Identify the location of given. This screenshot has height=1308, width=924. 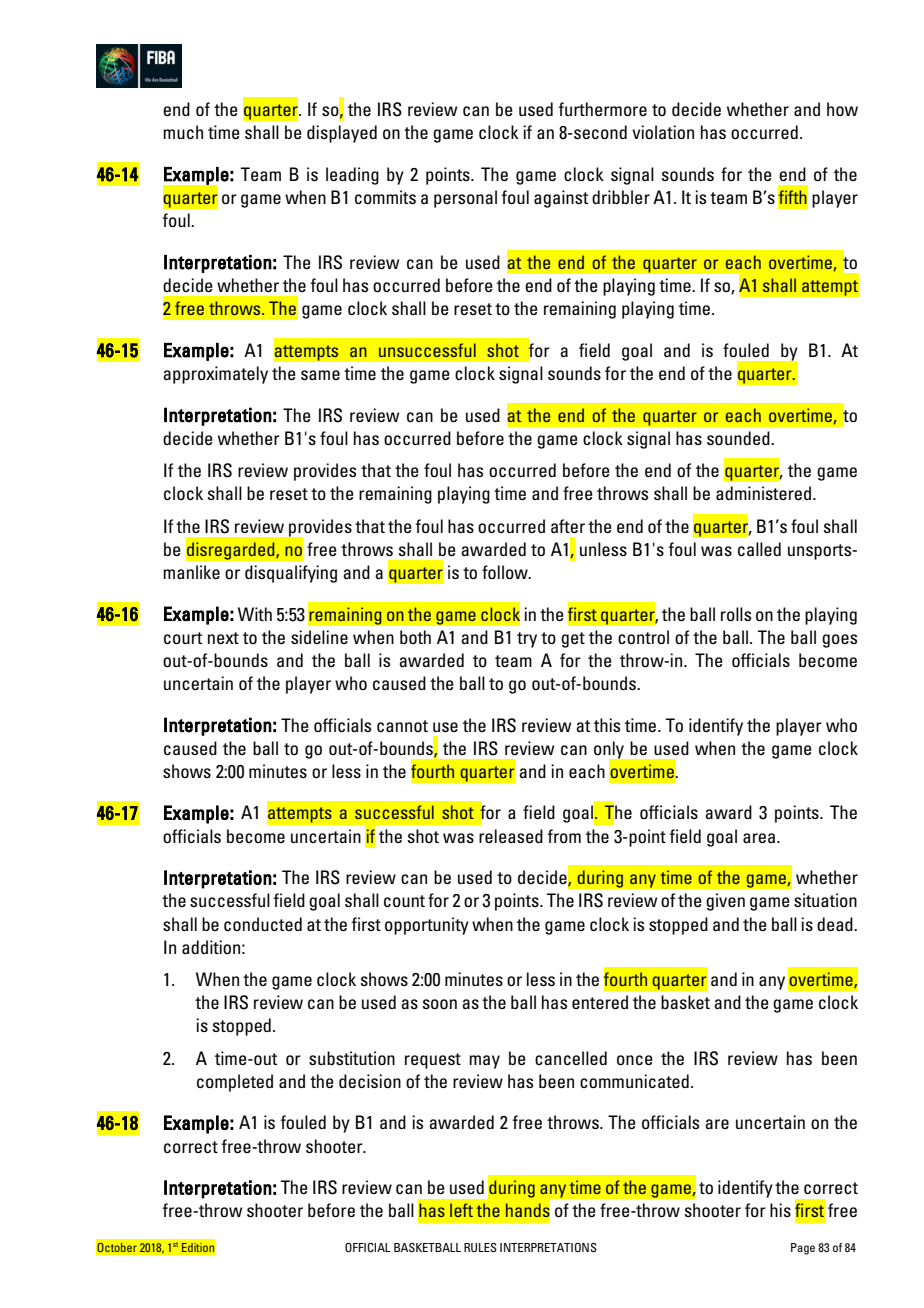
(725, 902).
